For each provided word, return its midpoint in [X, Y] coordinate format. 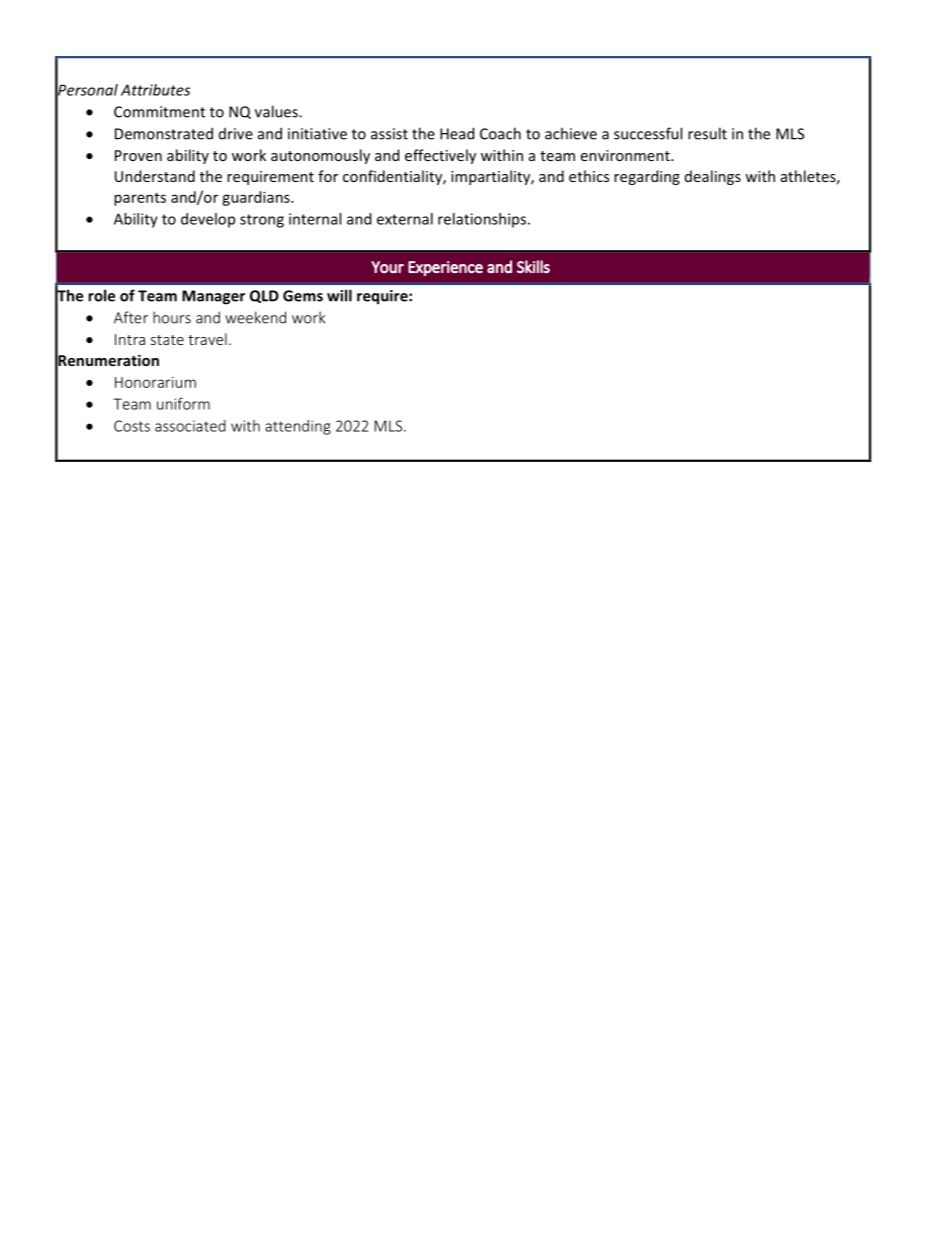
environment [626, 155]
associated [190, 426]
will [339, 295]
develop [208, 220]
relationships [483, 220]
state [167, 340]
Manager [213, 297]
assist [389, 134]
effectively [440, 156]
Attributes [155, 90]
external [405, 219]
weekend [255, 317]
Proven [138, 155]
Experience [445, 268]
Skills [533, 266]
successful [648, 133]
